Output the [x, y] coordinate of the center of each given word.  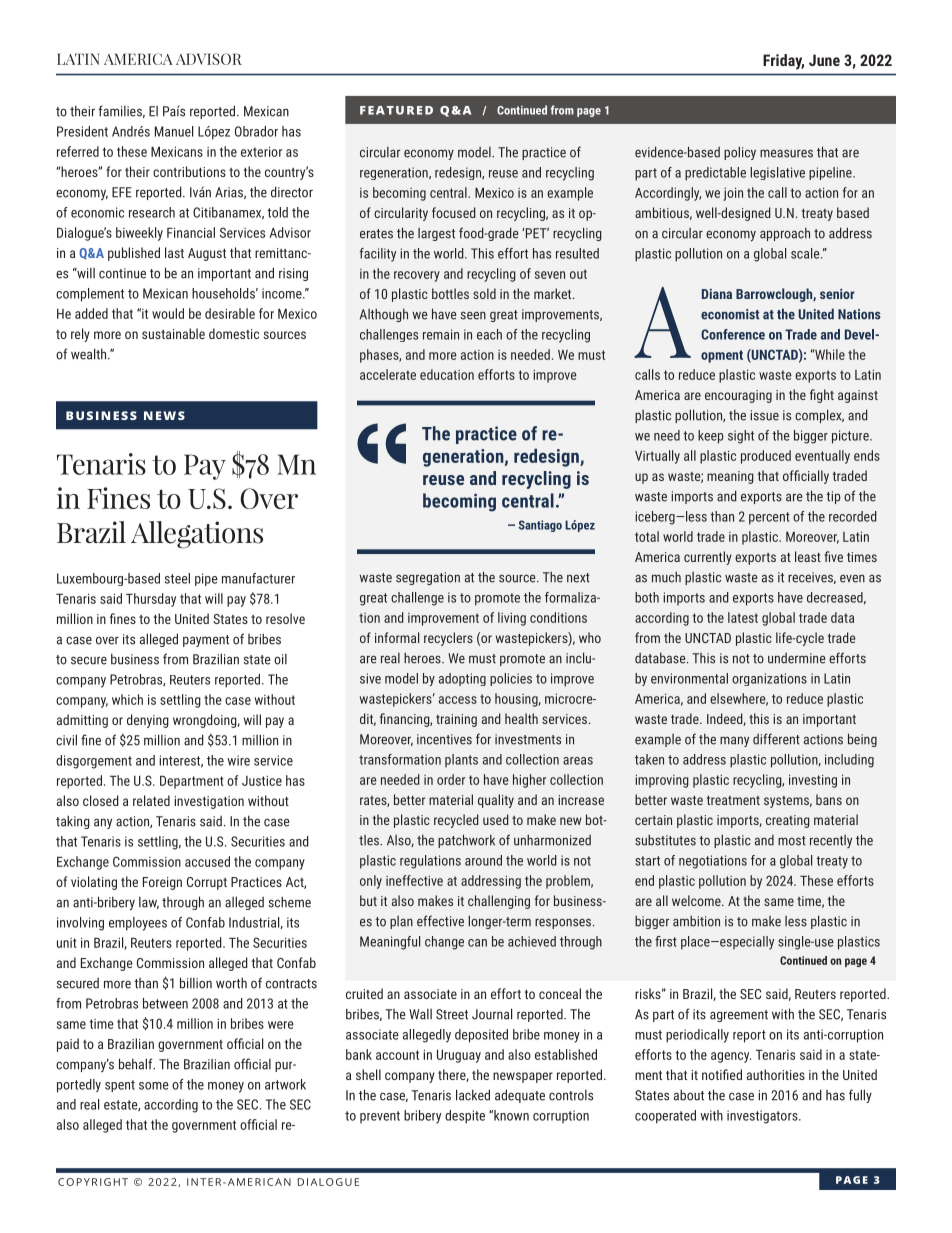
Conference [733, 334]
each [489, 334]
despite [465, 1117]
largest [436, 234]
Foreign [162, 883]
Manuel [174, 131]
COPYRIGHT [93, 1182]
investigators [763, 1117]
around [483, 860]
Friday [783, 62]
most [792, 841]
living [512, 619]
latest [743, 617]
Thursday [151, 600]
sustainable [173, 333]
